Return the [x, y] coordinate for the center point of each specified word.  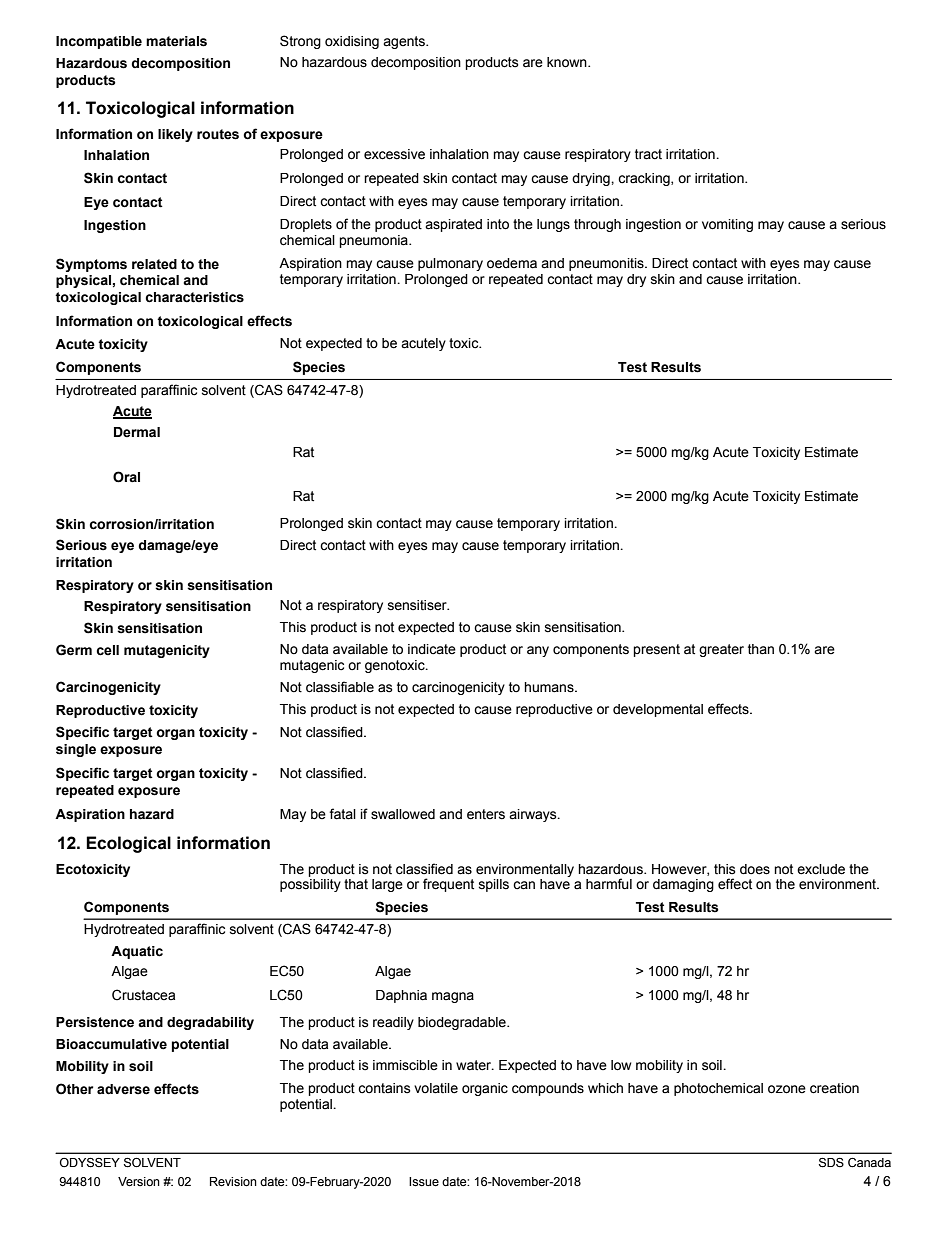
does [755, 869]
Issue [424, 1182]
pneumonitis [607, 264]
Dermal [137, 432]
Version [139, 1182]
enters [486, 814]
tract [648, 154]
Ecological [128, 844]
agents [405, 42]
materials [176, 41]
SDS [831, 1163]
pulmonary [450, 264]
